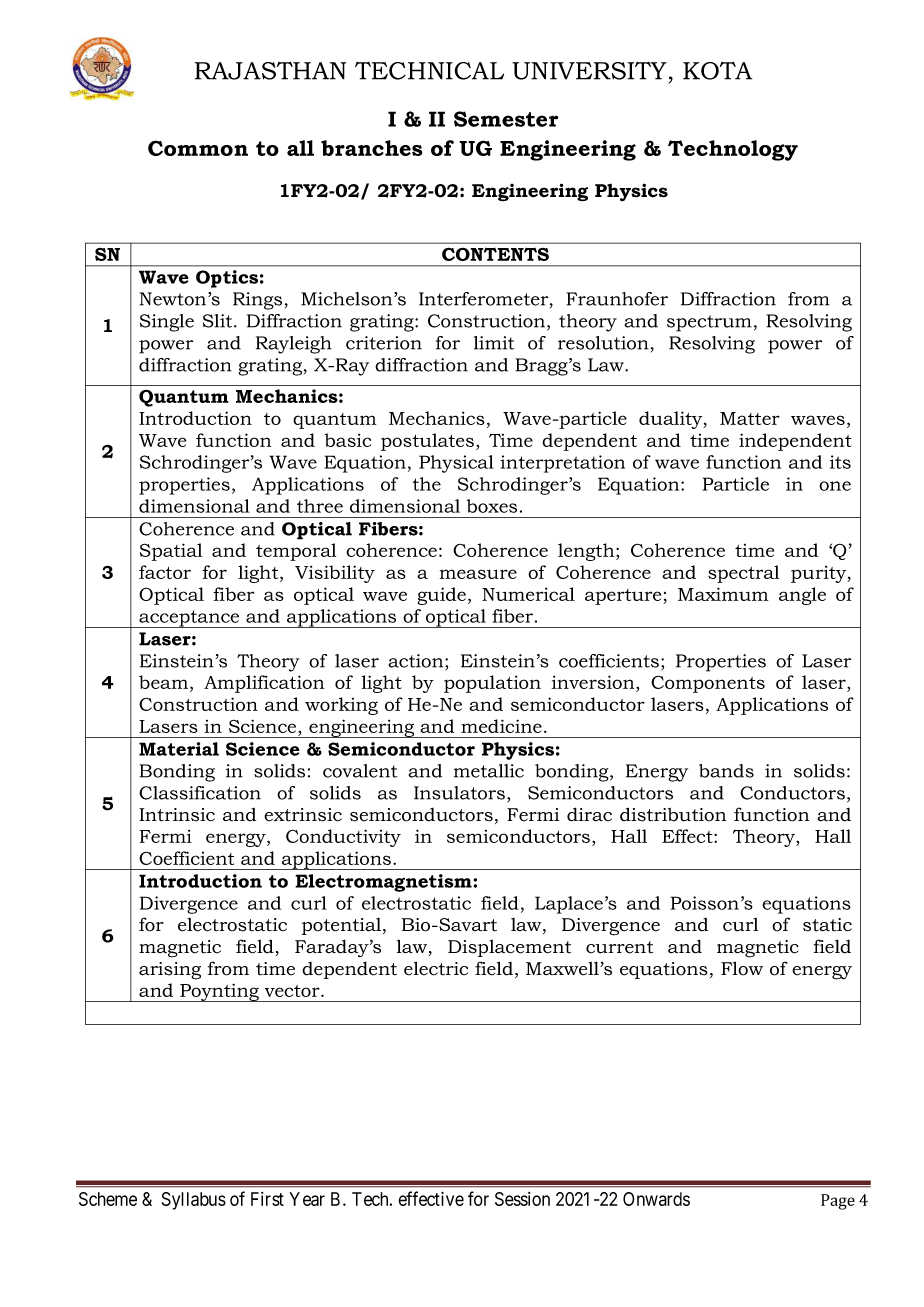 The width and height of the screenshot is (924, 1307). What do you see at coordinates (717, 70) in the screenshot?
I see `KOTA` at bounding box center [717, 70].
